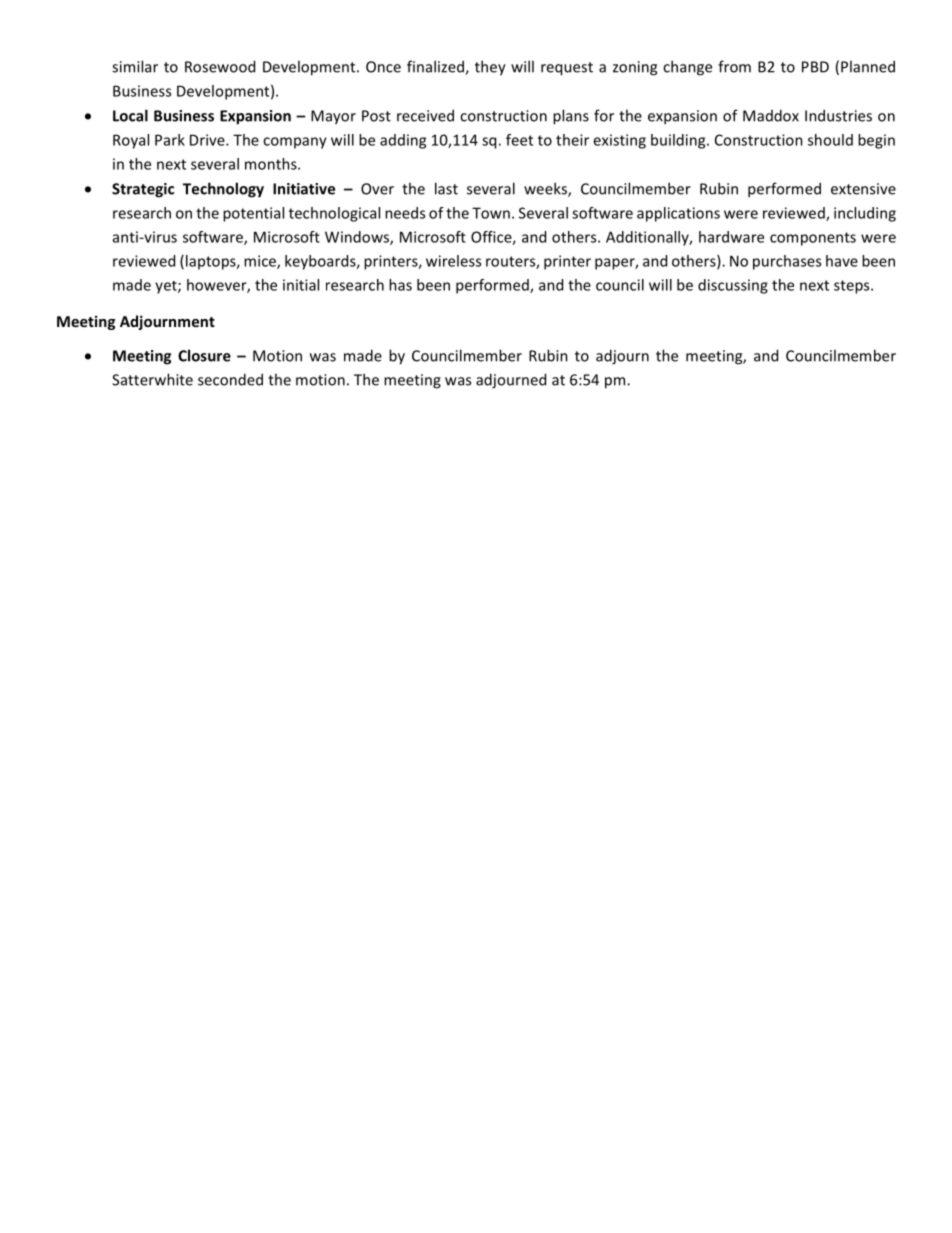  Describe the element at coordinates (733, 286) in the screenshot. I see `discussing` at that location.
